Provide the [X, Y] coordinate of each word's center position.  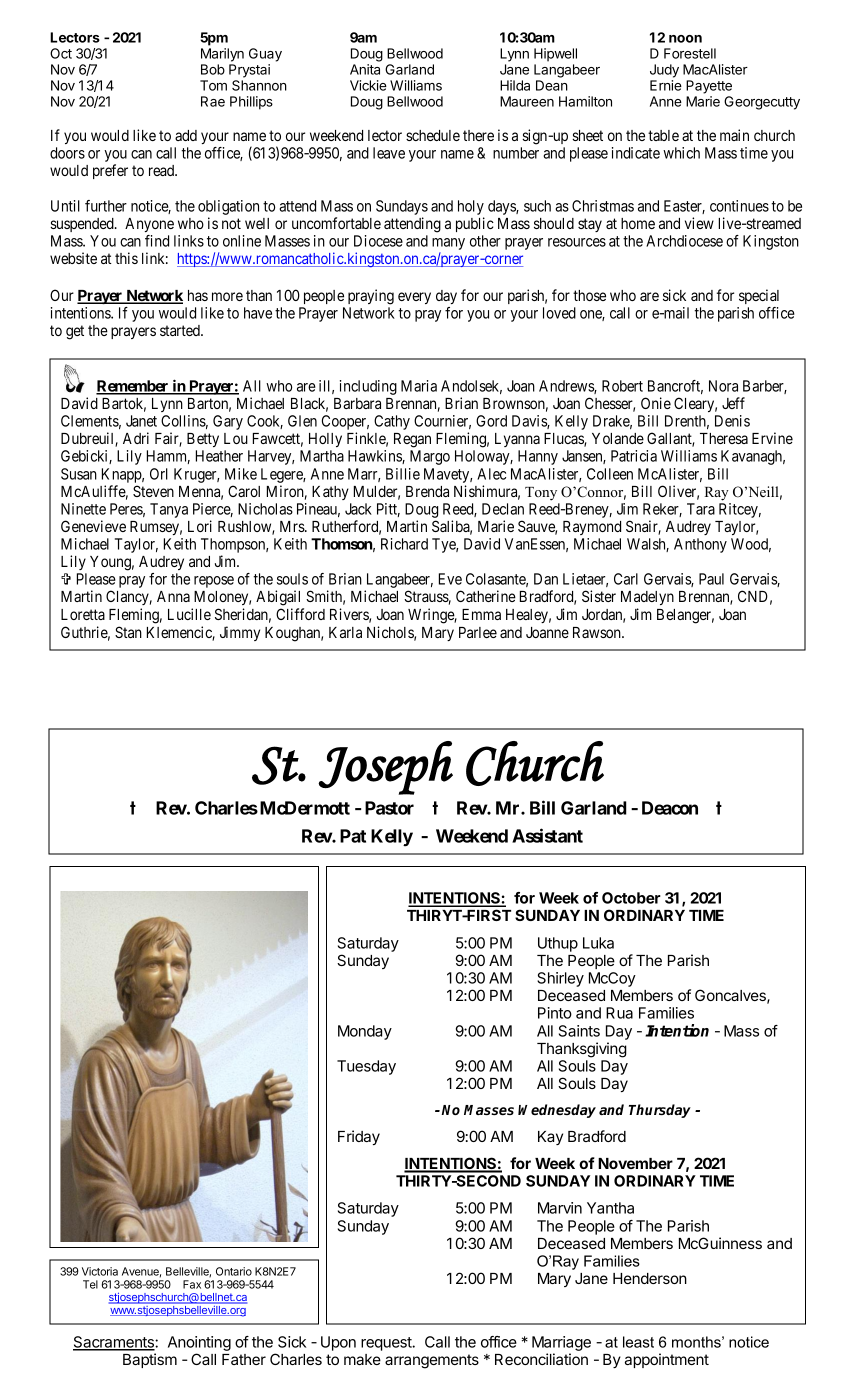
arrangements [432, 1361]
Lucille [189, 614]
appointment [667, 1360]
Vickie [368, 85]
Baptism [150, 1360]
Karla [345, 632]
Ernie [666, 85]
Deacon [670, 808]
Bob [213, 69]
